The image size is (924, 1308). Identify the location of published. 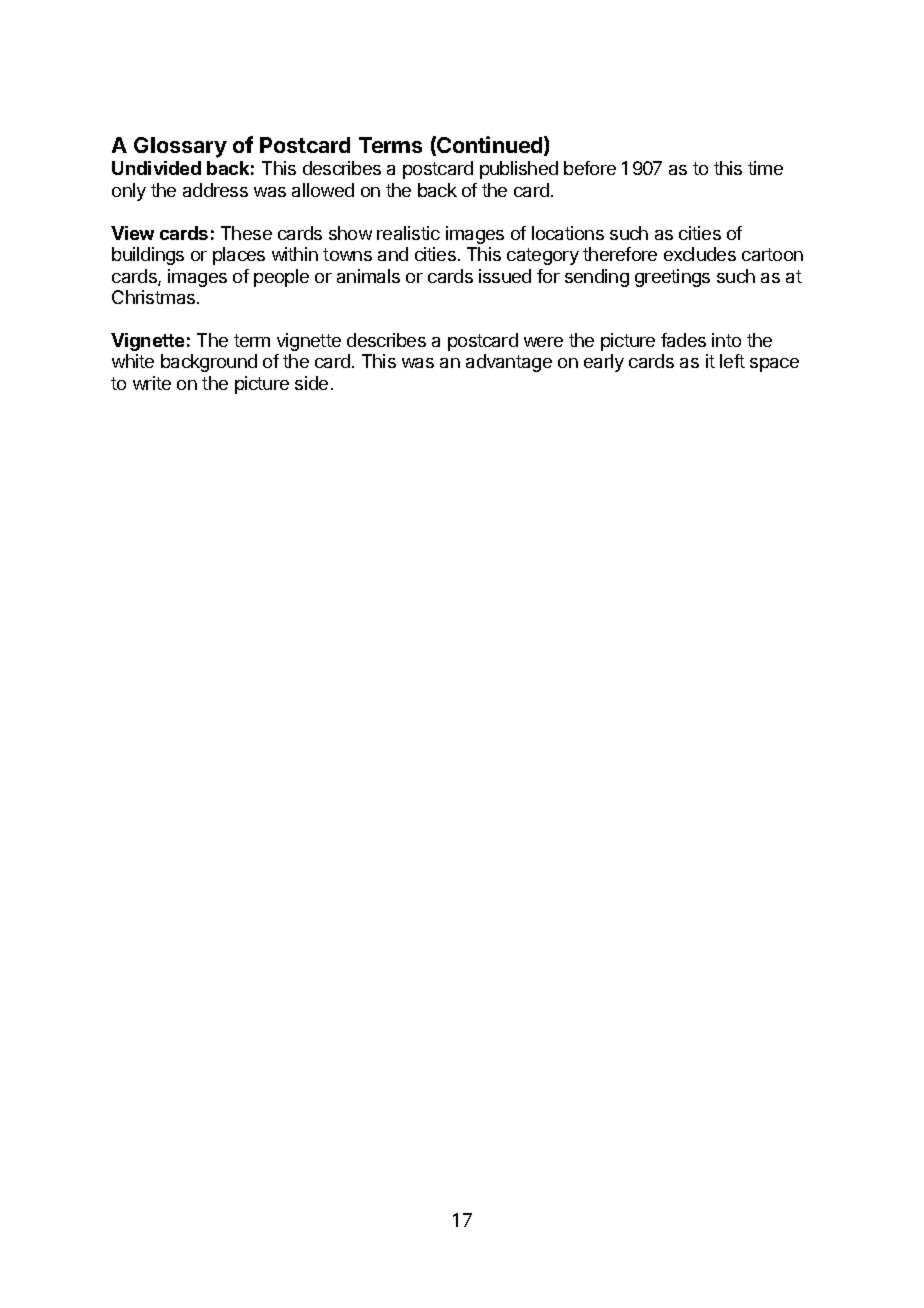
(519, 170).
